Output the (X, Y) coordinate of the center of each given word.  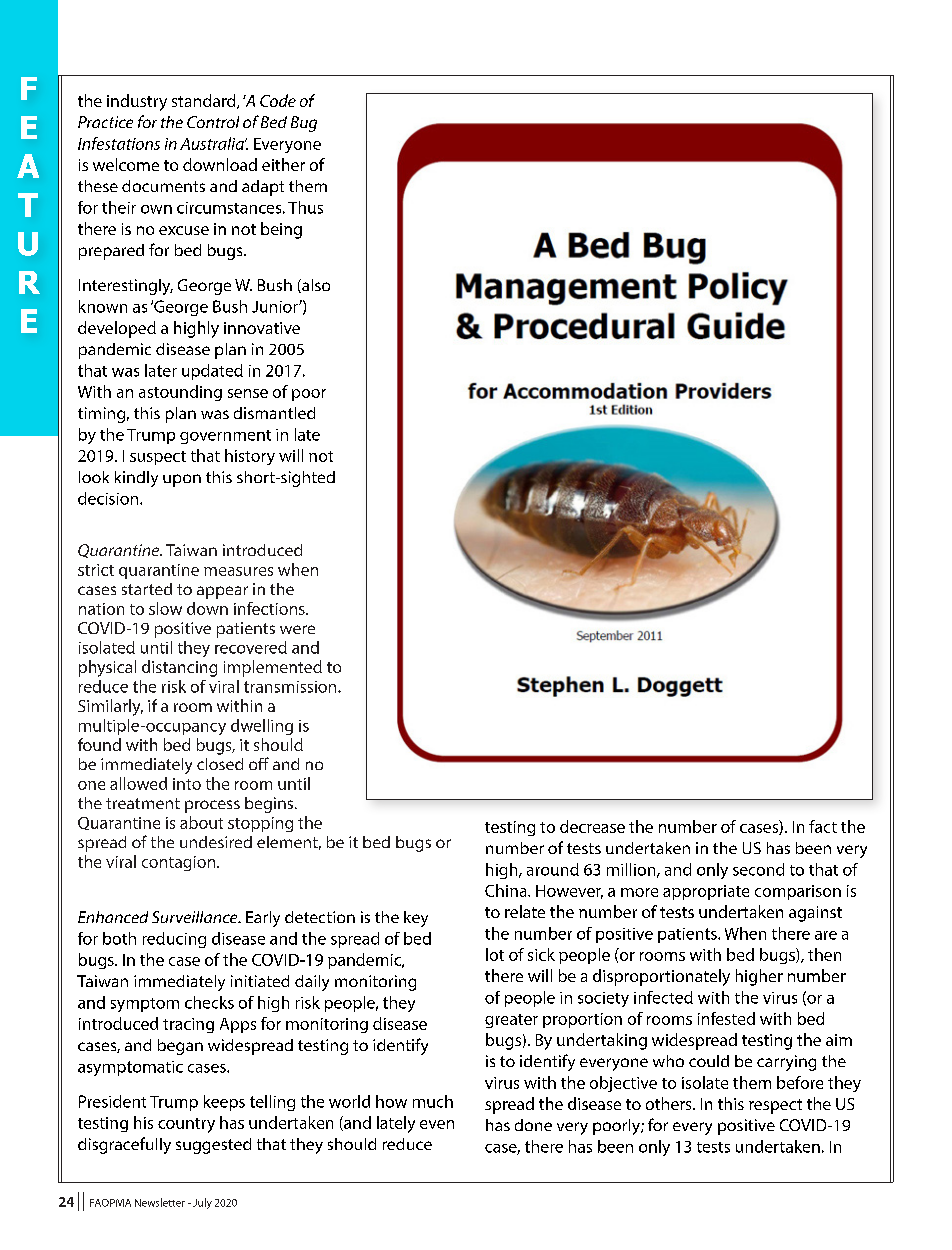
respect (775, 1106)
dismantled (274, 413)
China (507, 890)
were (297, 629)
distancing (179, 668)
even (437, 1124)
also (315, 286)
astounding (180, 393)
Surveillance (196, 917)
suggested (213, 1146)
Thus (305, 207)
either (283, 164)
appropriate (706, 892)
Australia (213, 143)
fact (823, 826)
